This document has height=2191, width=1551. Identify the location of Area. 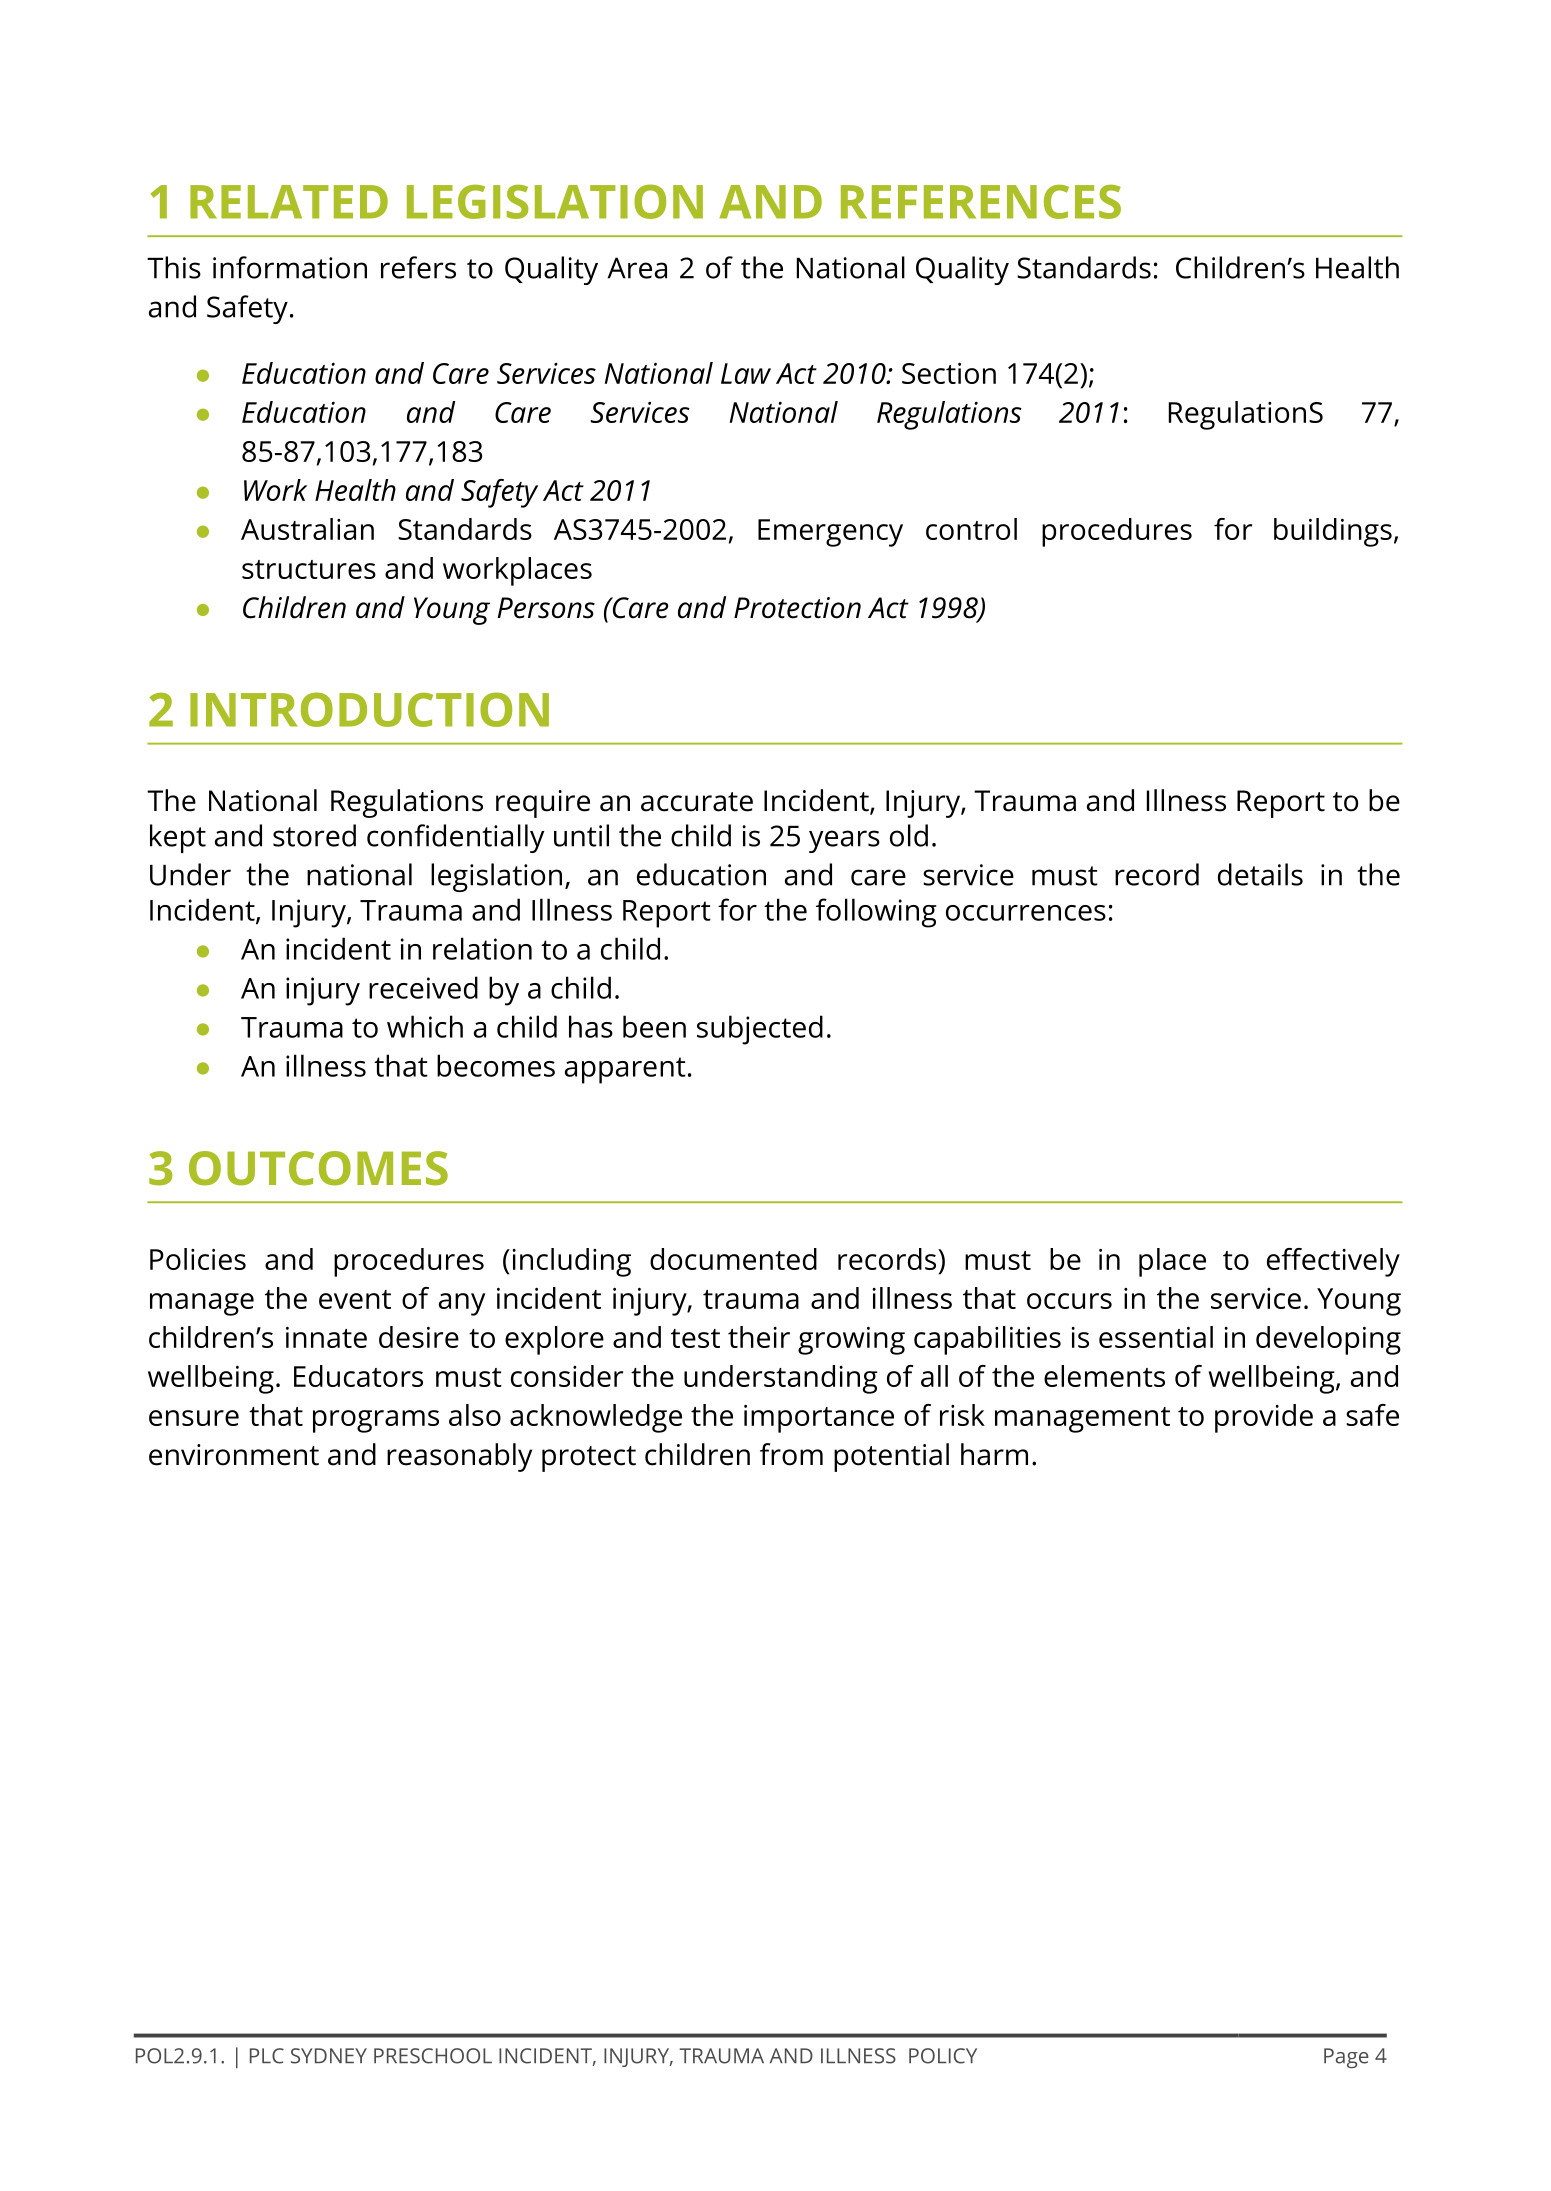
(637, 268).
